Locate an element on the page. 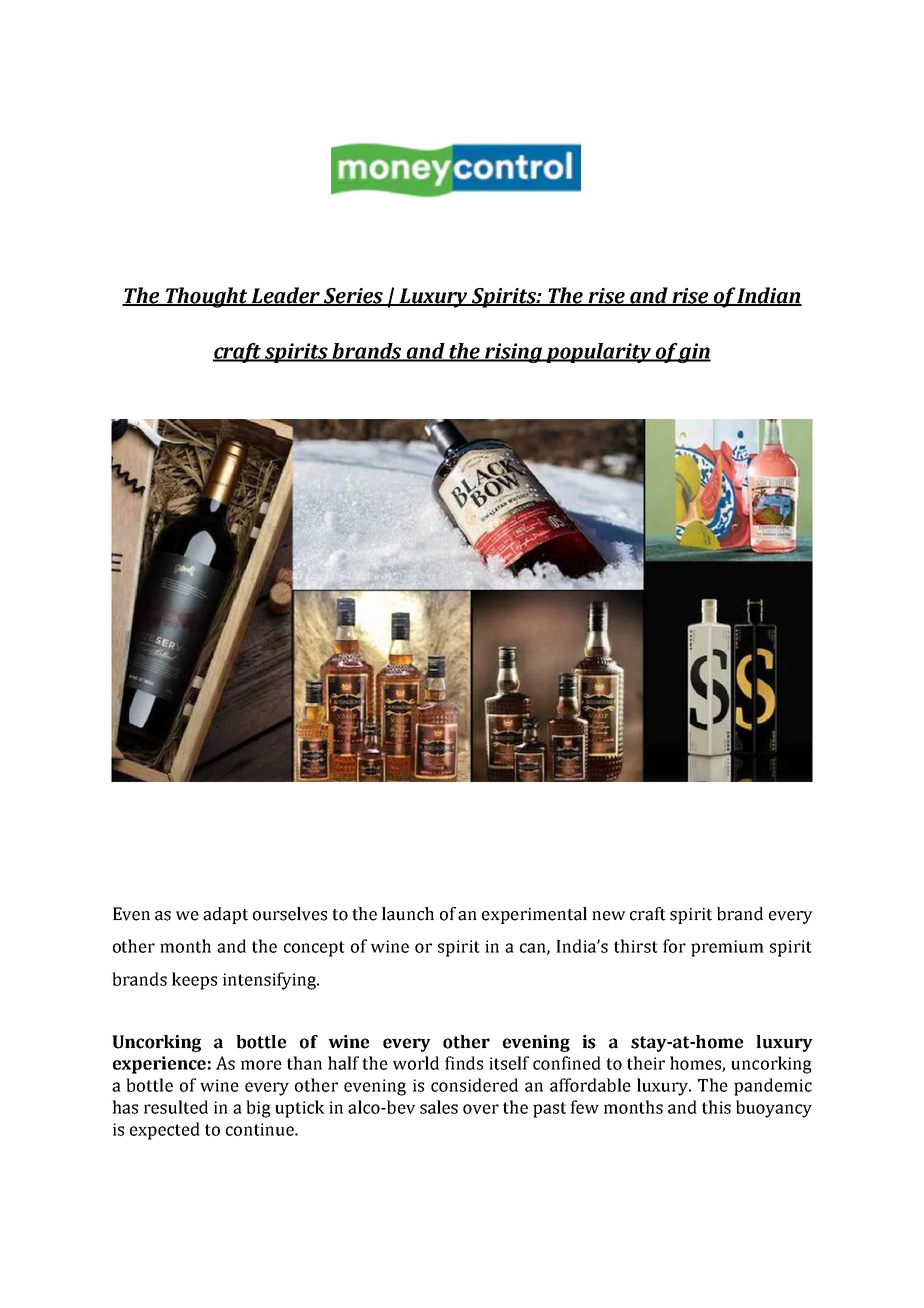  sales is located at coordinates (439, 1107).
